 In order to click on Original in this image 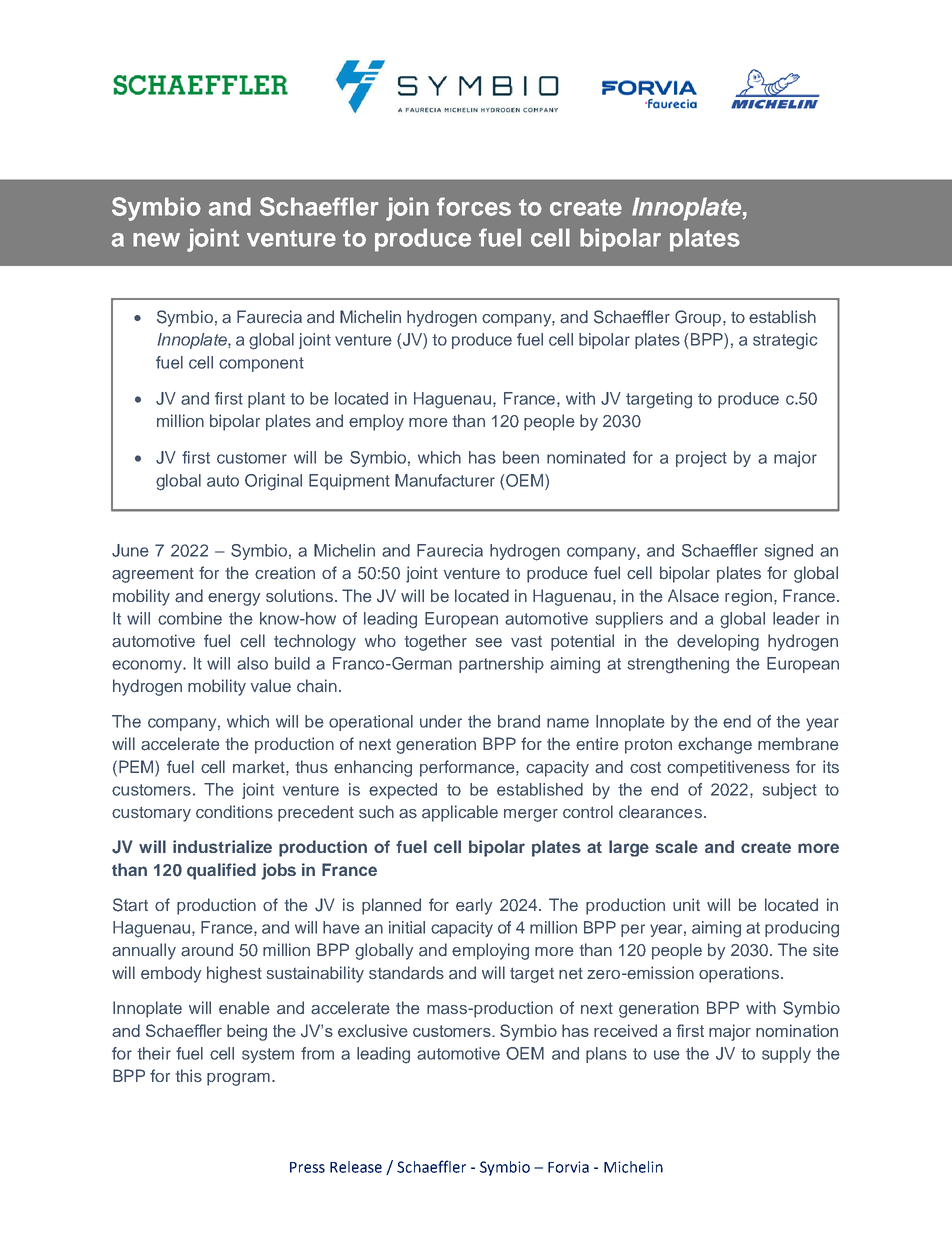, I will do `click(273, 482)`.
